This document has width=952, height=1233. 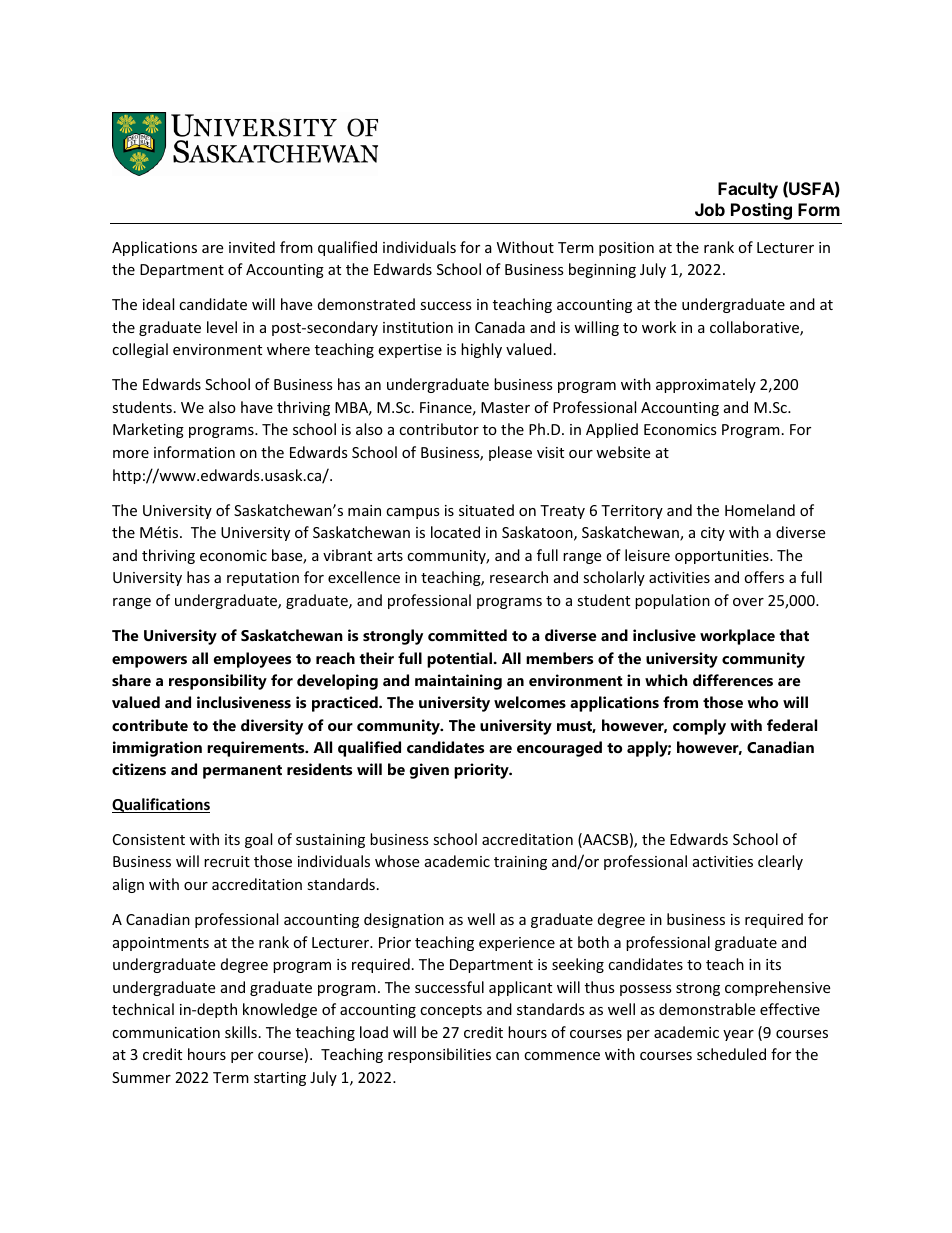 I want to click on over, so click(x=748, y=602).
